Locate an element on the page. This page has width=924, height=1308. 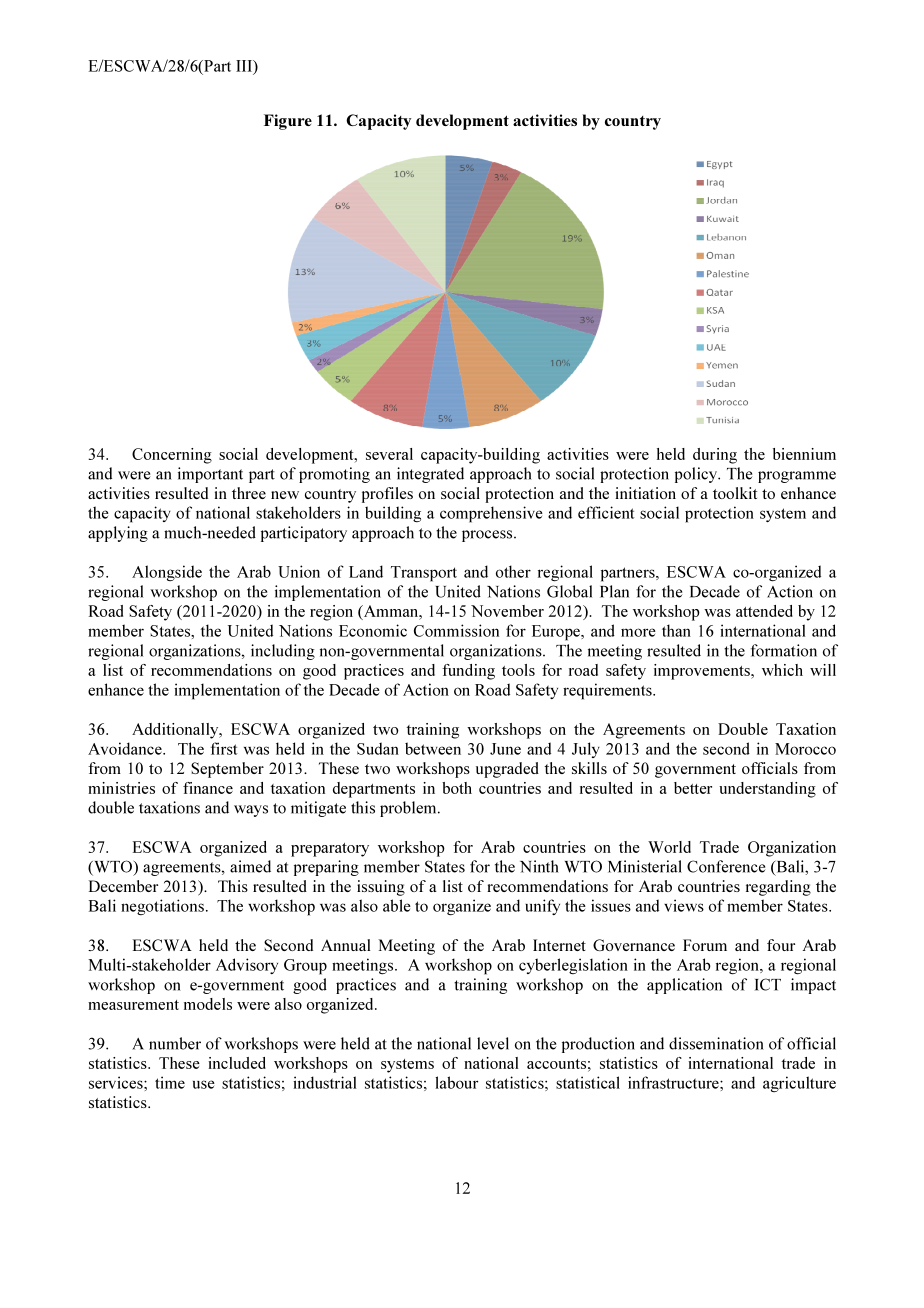
other is located at coordinates (513, 571).
